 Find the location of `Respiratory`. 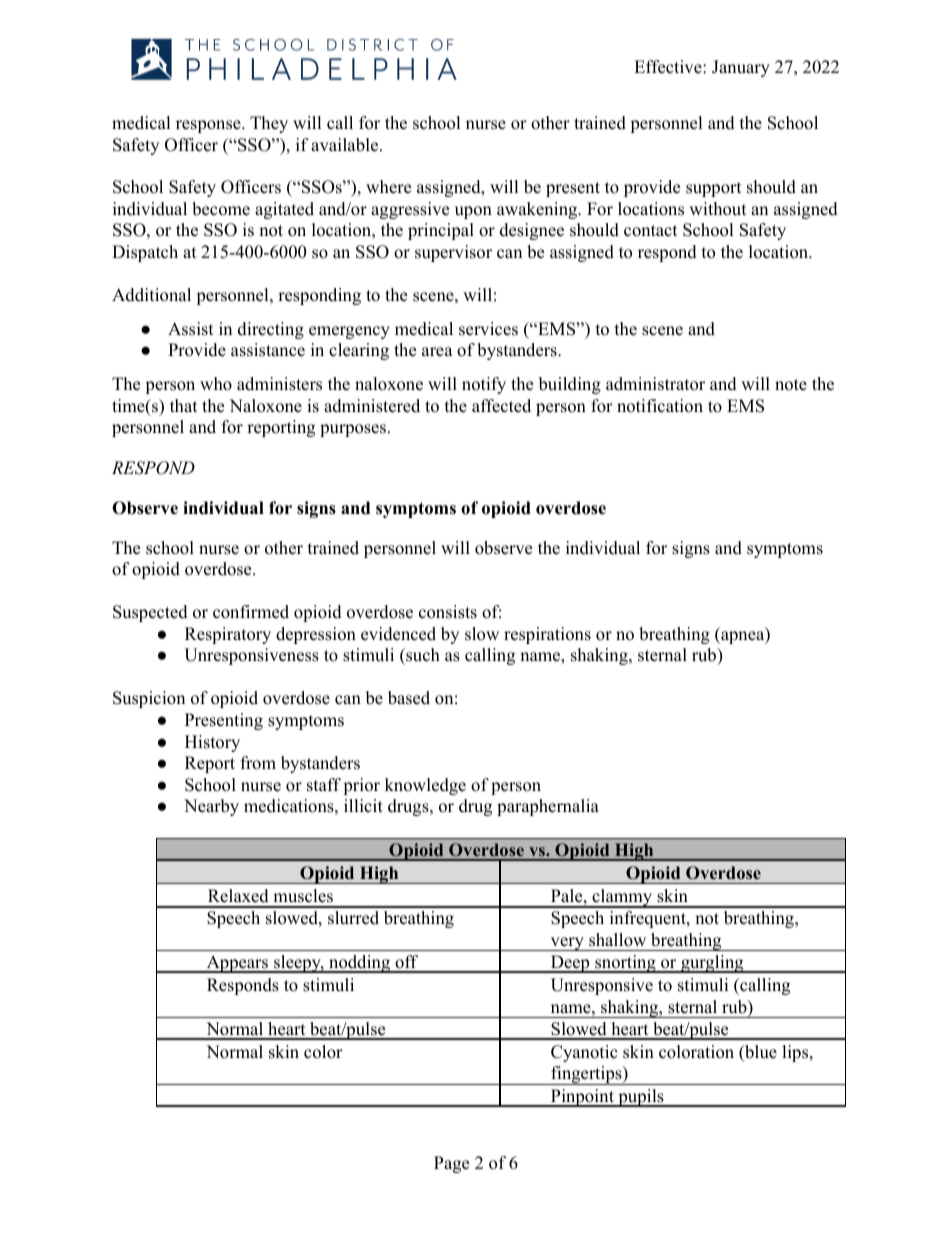

Respiratory is located at coordinates (228, 635).
